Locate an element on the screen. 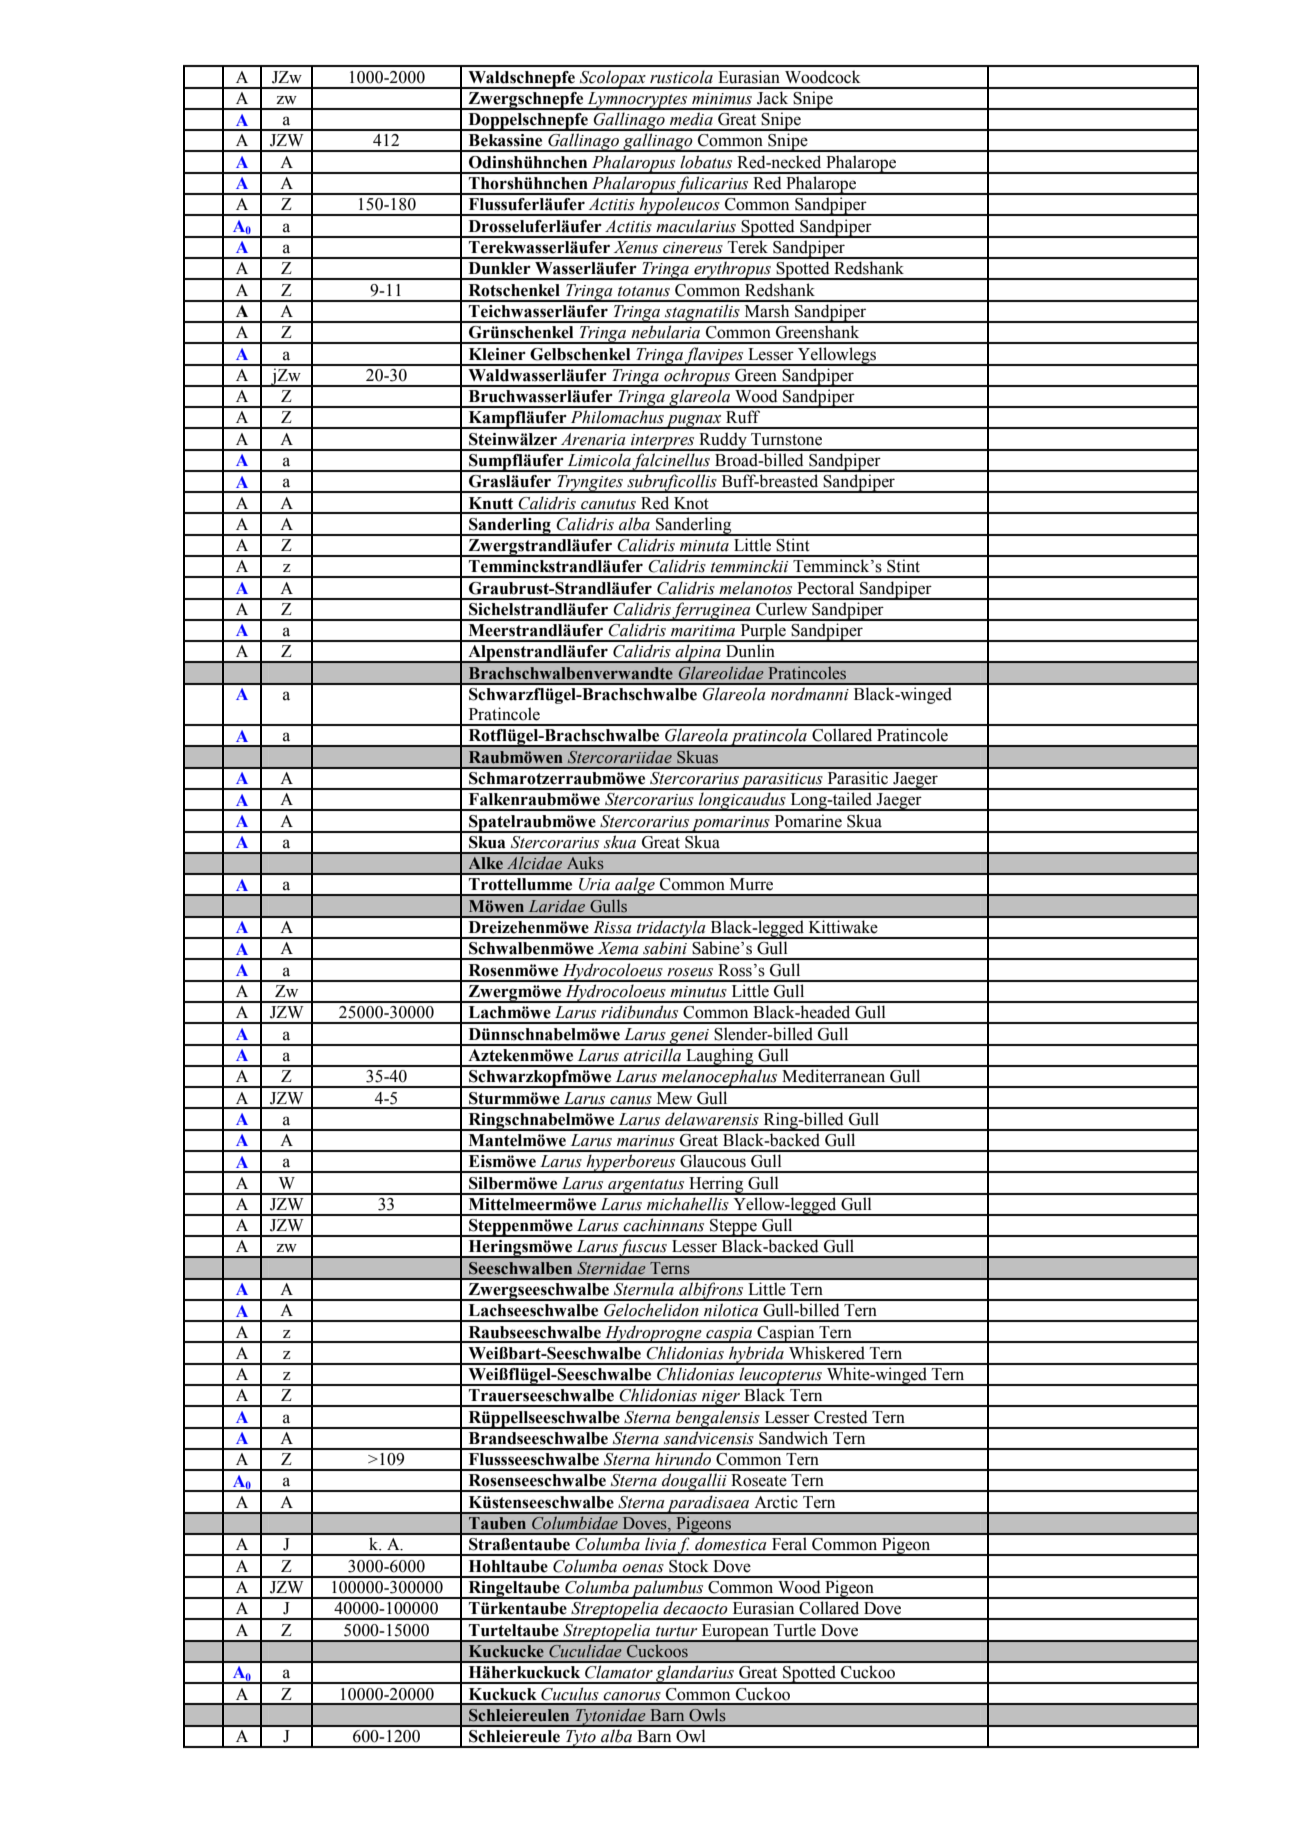 The height and width of the screenshot is (1848, 1306). Whiskered is located at coordinates (827, 1353).
